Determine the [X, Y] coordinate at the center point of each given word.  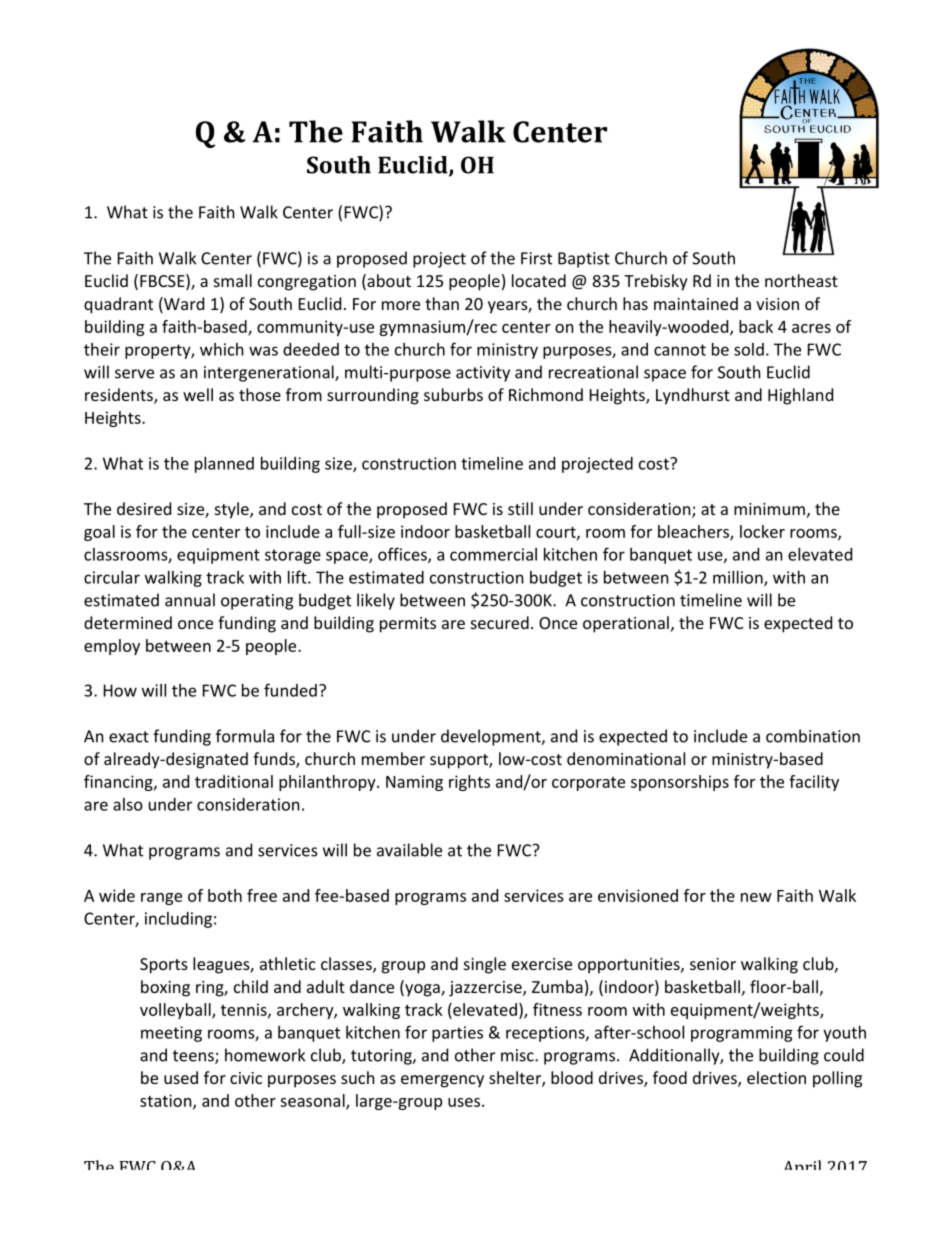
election [776, 1077]
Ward [183, 305]
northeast [801, 280]
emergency [442, 1081]
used [181, 1077]
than [442, 303]
